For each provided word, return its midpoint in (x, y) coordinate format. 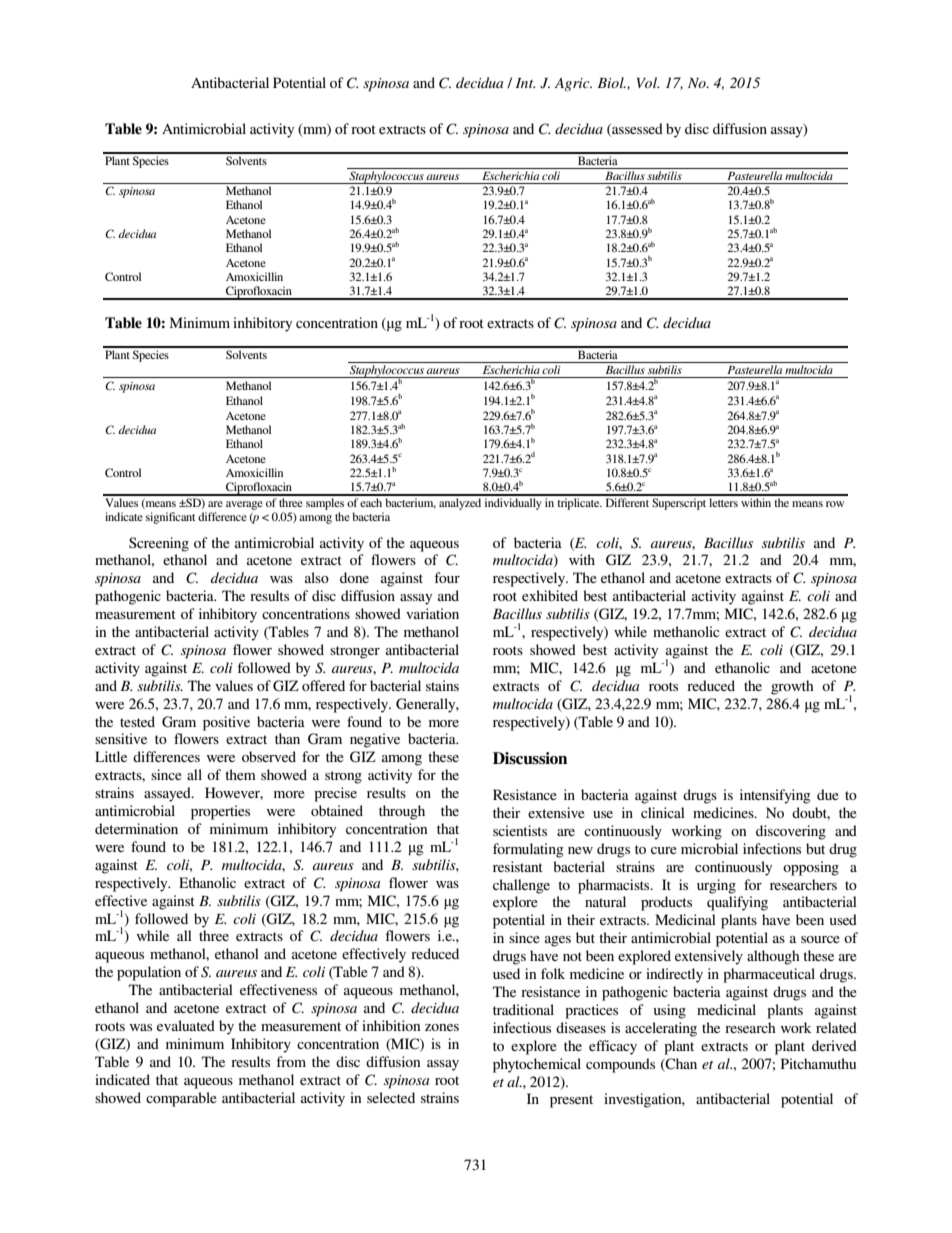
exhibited (550, 595)
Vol (648, 82)
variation (432, 613)
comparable (181, 1099)
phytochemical (537, 1065)
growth (792, 687)
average (244, 505)
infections (772, 848)
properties (220, 812)
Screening (159, 544)
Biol (612, 82)
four (447, 577)
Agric (573, 84)
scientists (520, 830)
